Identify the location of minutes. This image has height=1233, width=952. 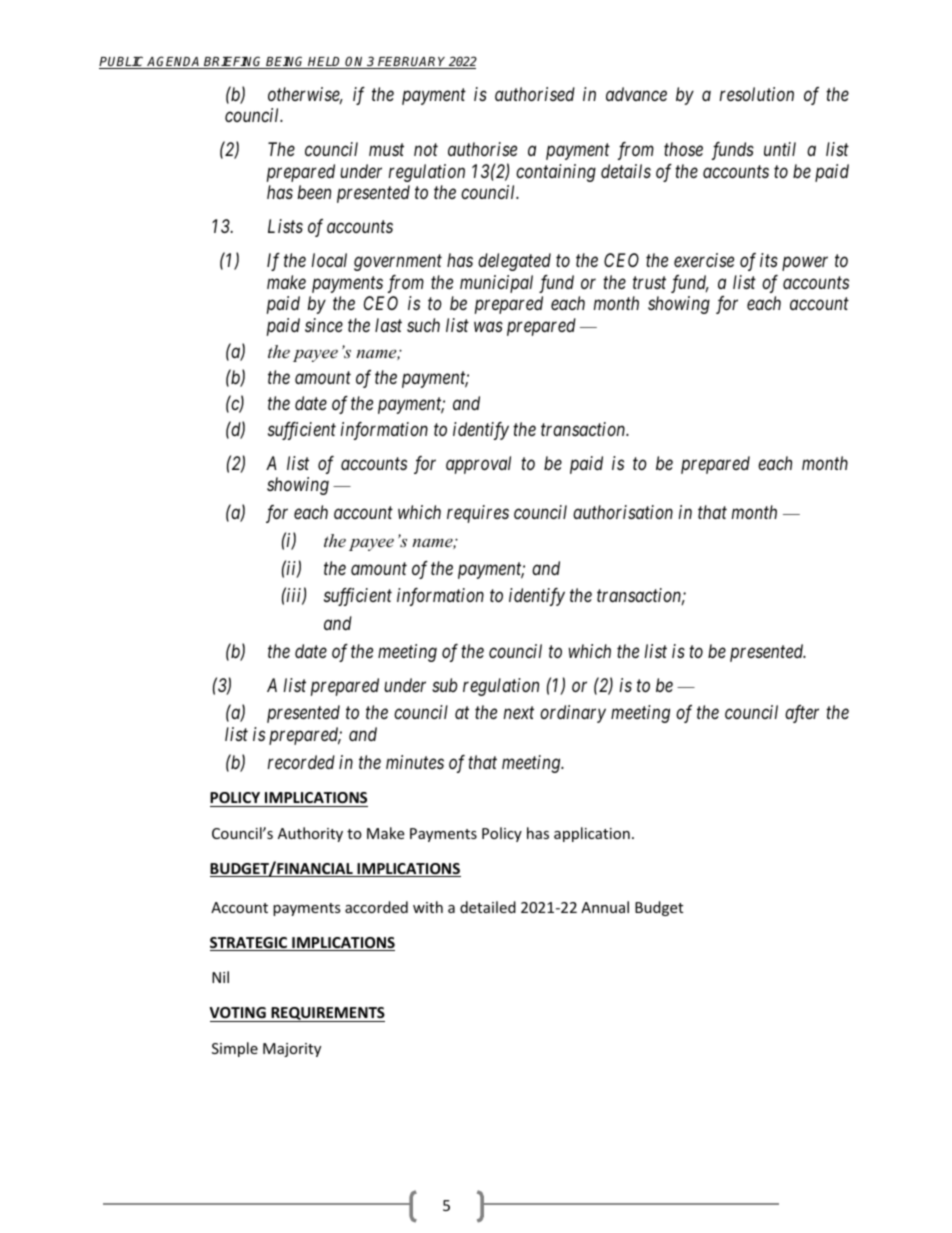
(415, 762).
